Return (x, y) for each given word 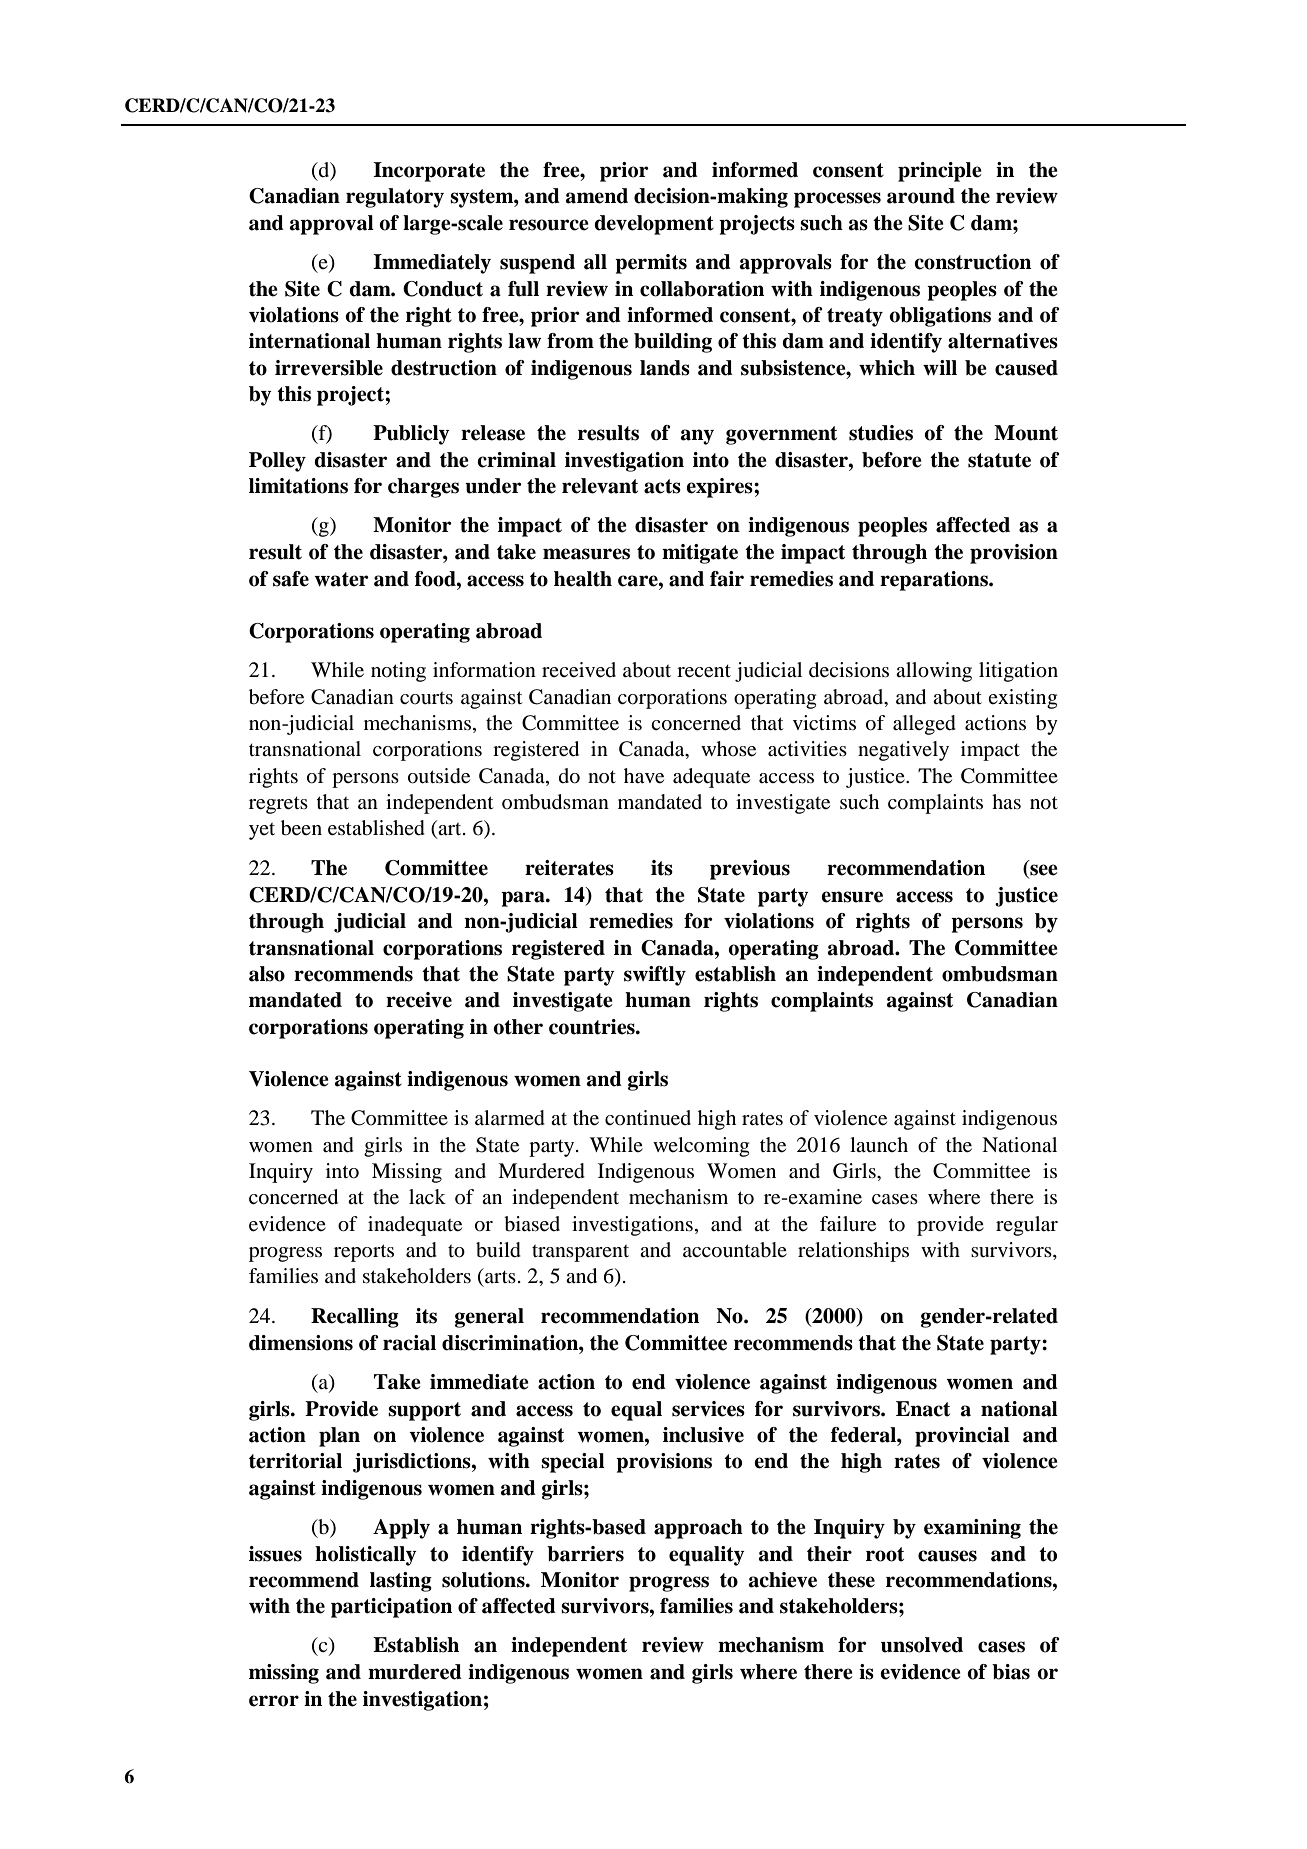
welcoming (701, 1147)
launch (879, 1144)
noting (398, 672)
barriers (585, 1554)
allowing (934, 672)
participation (391, 1608)
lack (427, 1196)
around (921, 196)
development (654, 225)
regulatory (395, 198)
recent (704, 671)
